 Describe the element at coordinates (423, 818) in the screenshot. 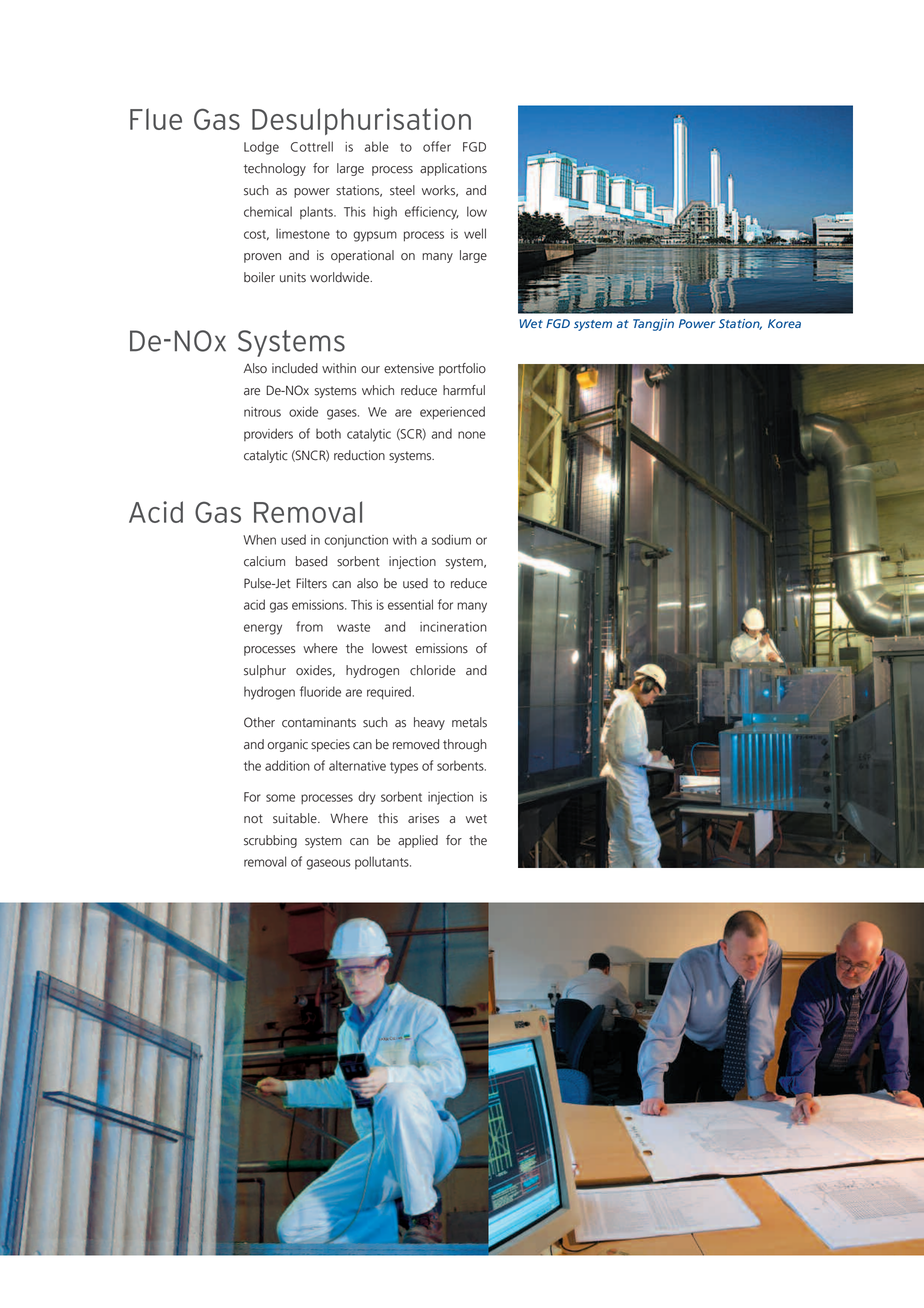

I see `arises` at that location.
